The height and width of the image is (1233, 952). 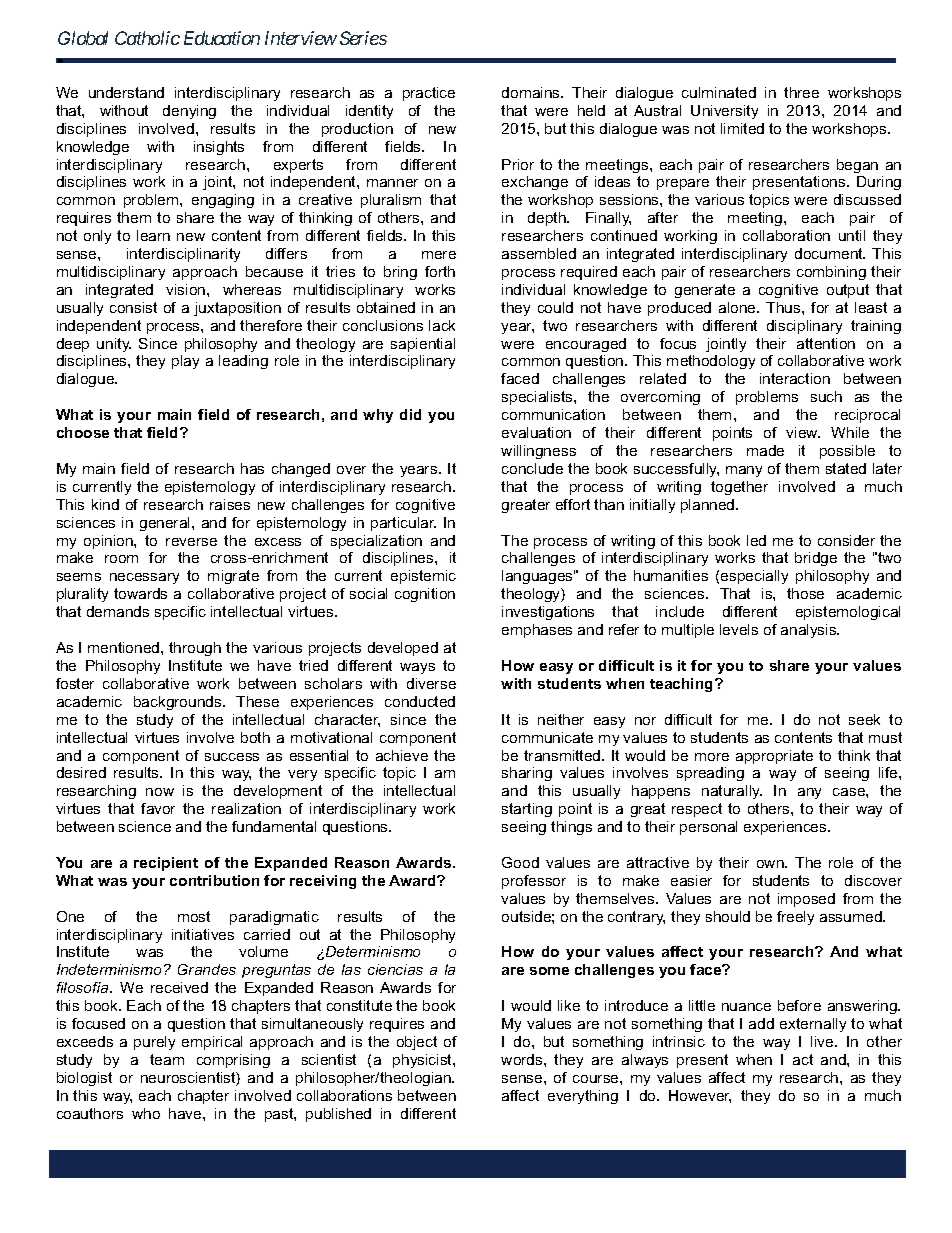 What do you see at coordinates (823, 1041) in the image?
I see `live` at bounding box center [823, 1041].
